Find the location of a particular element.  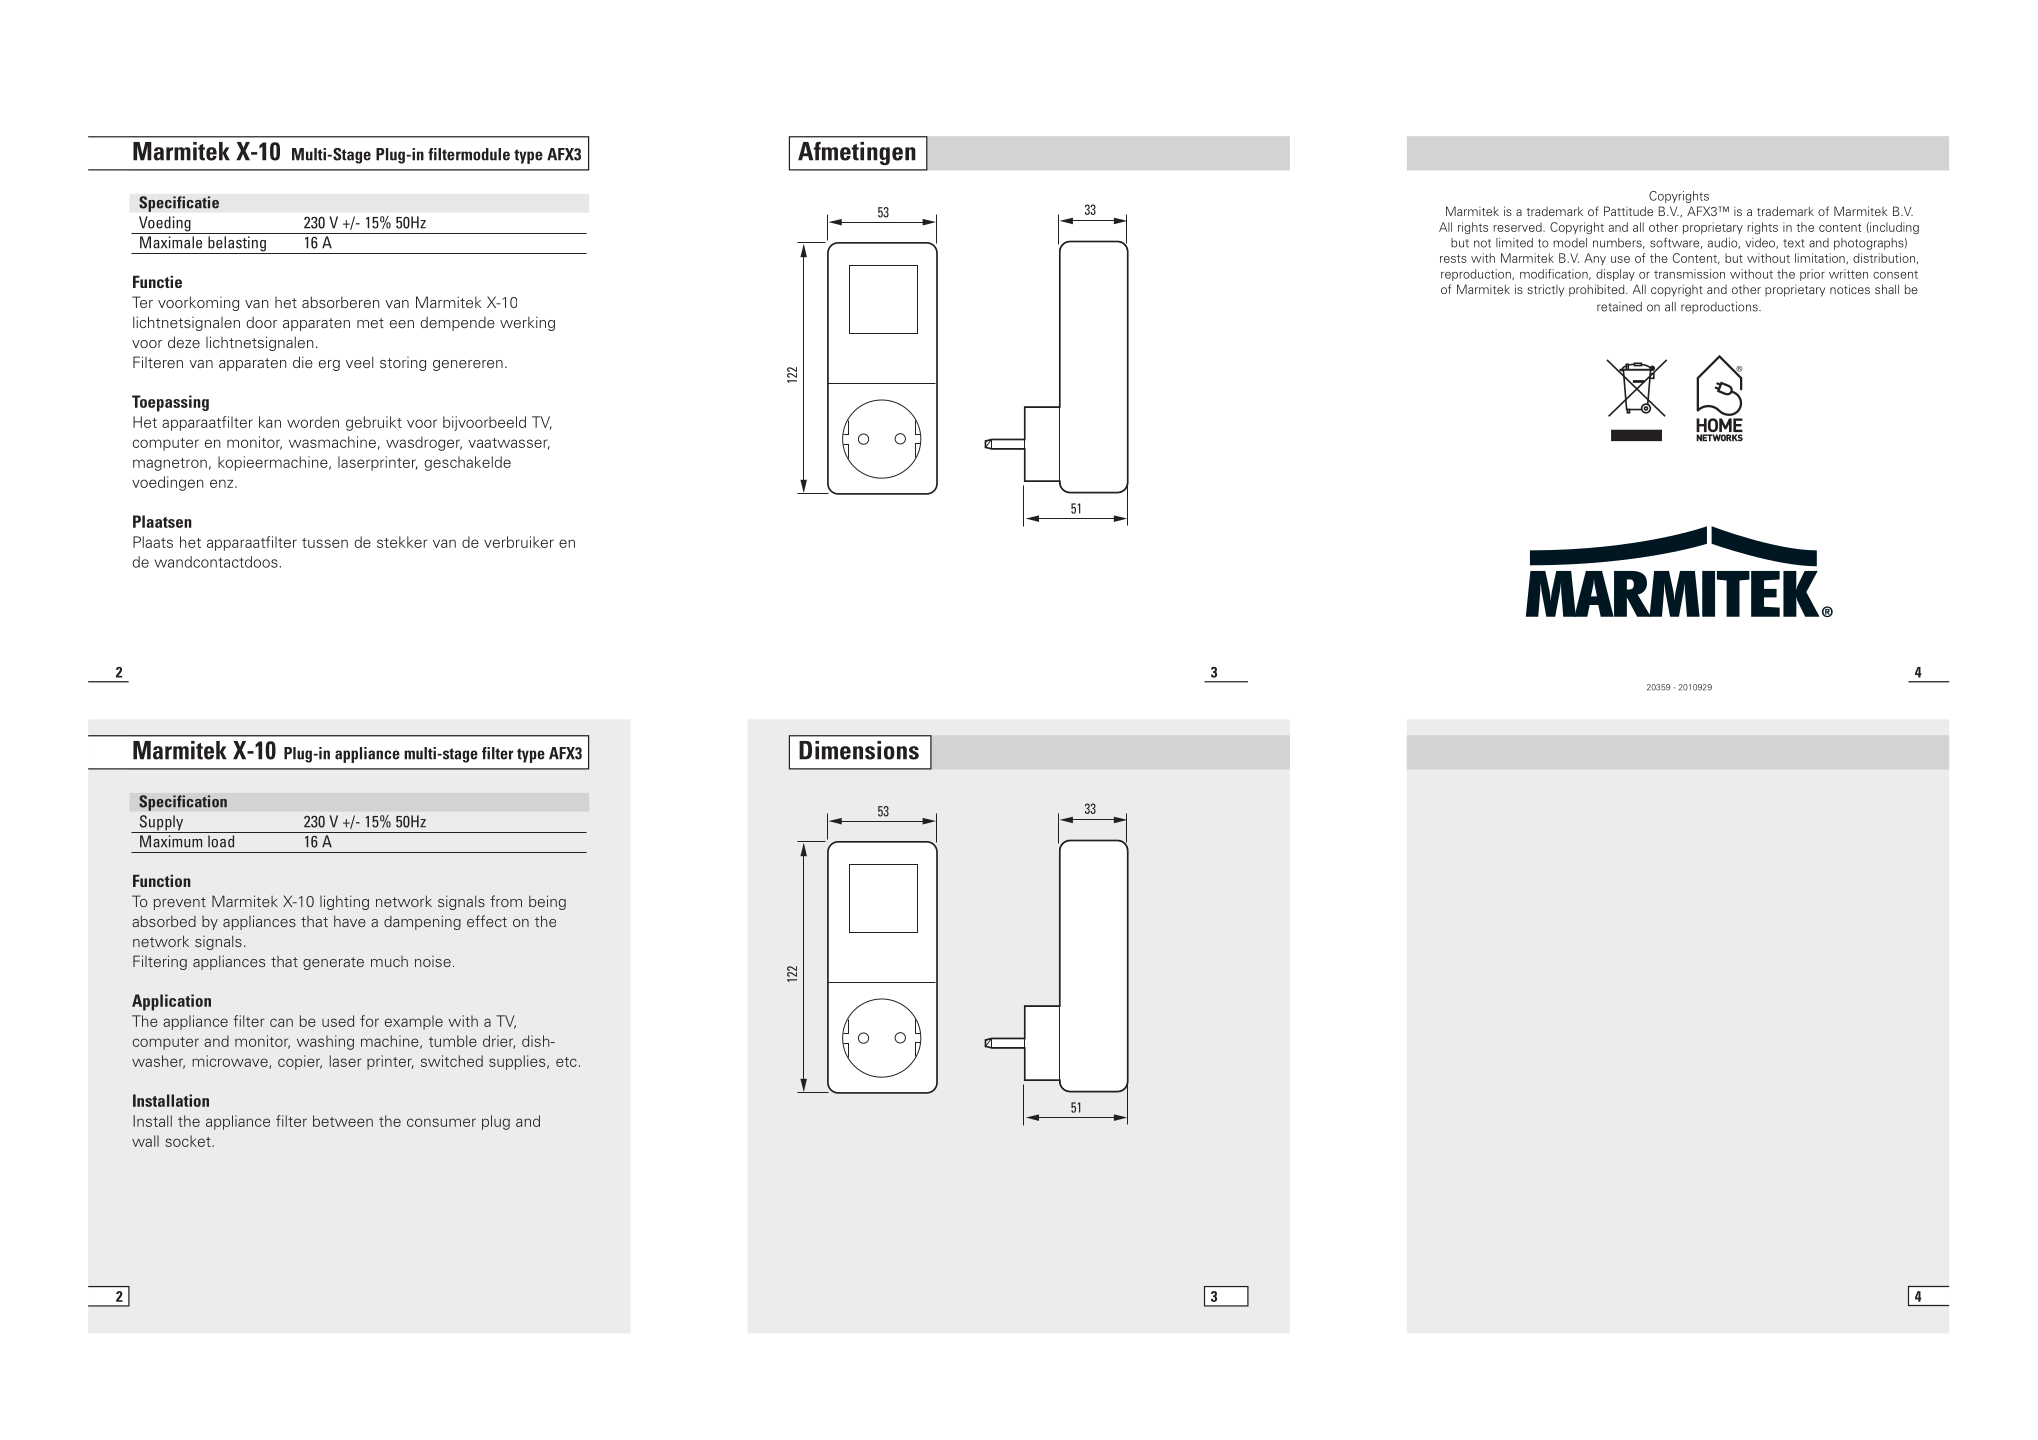

transmission is located at coordinates (1689, 274).
